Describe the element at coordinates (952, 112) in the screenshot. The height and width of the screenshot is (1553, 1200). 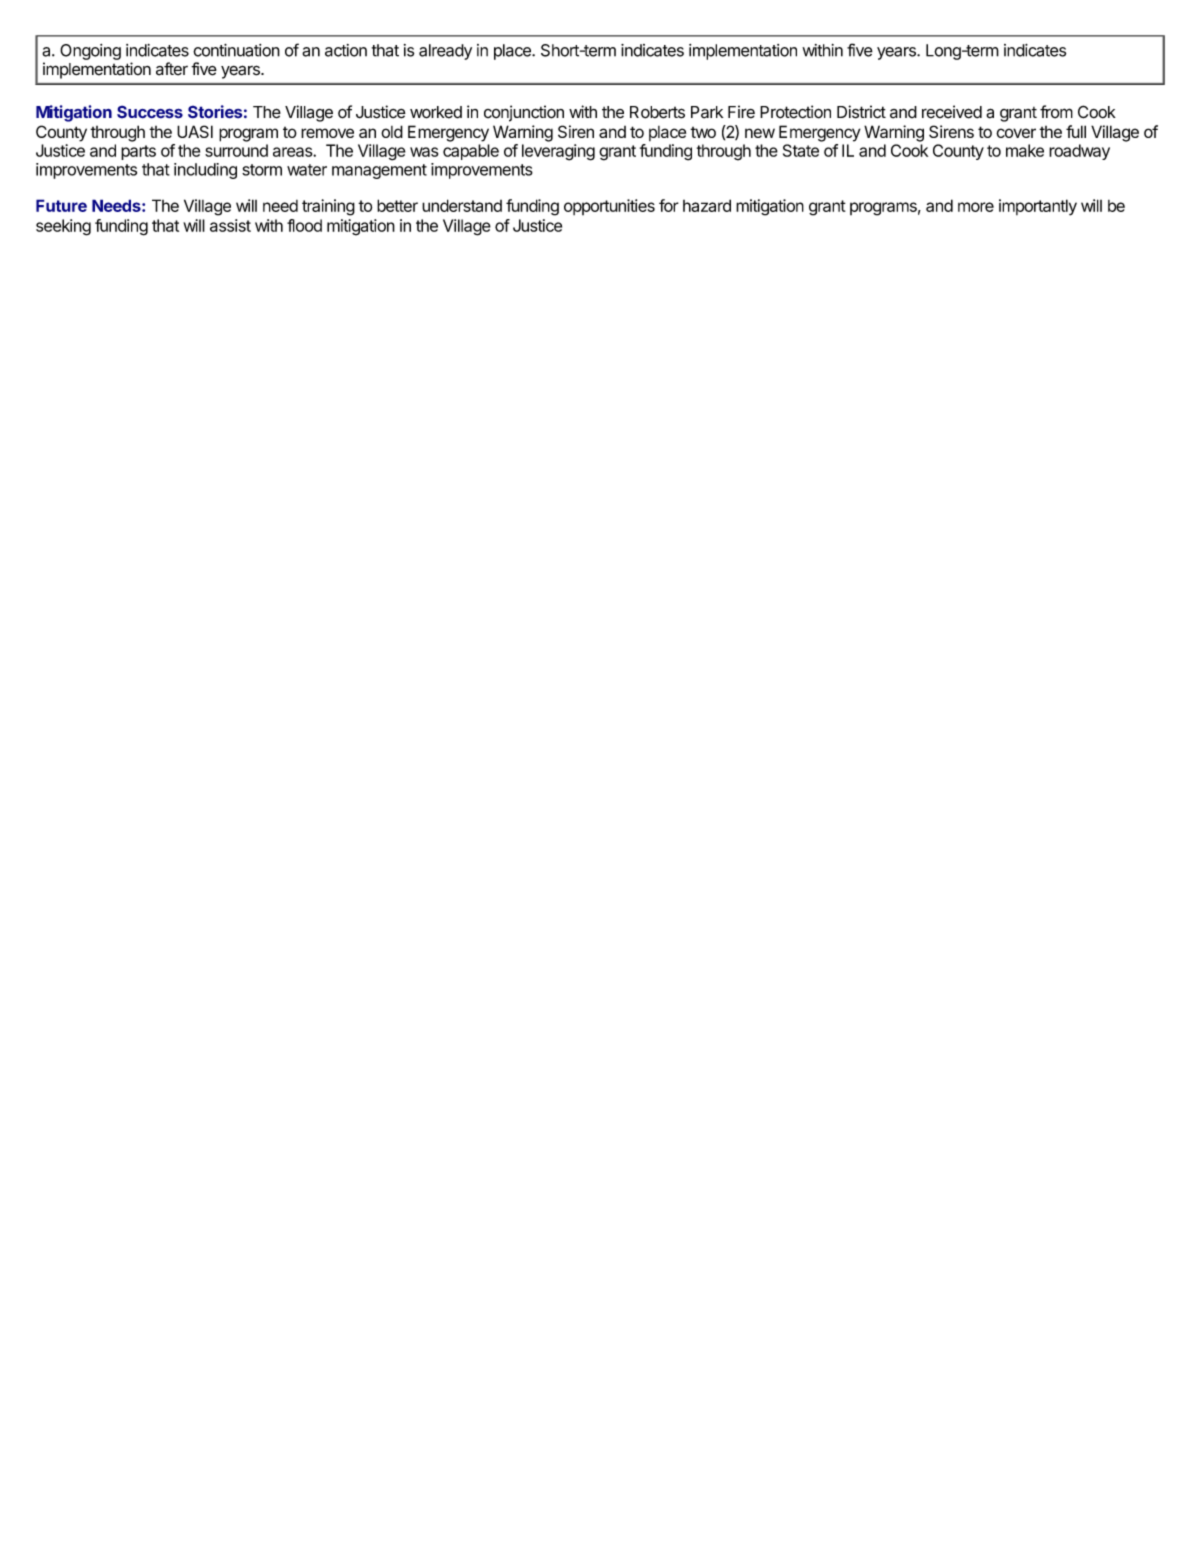
I see `received` at that location.
